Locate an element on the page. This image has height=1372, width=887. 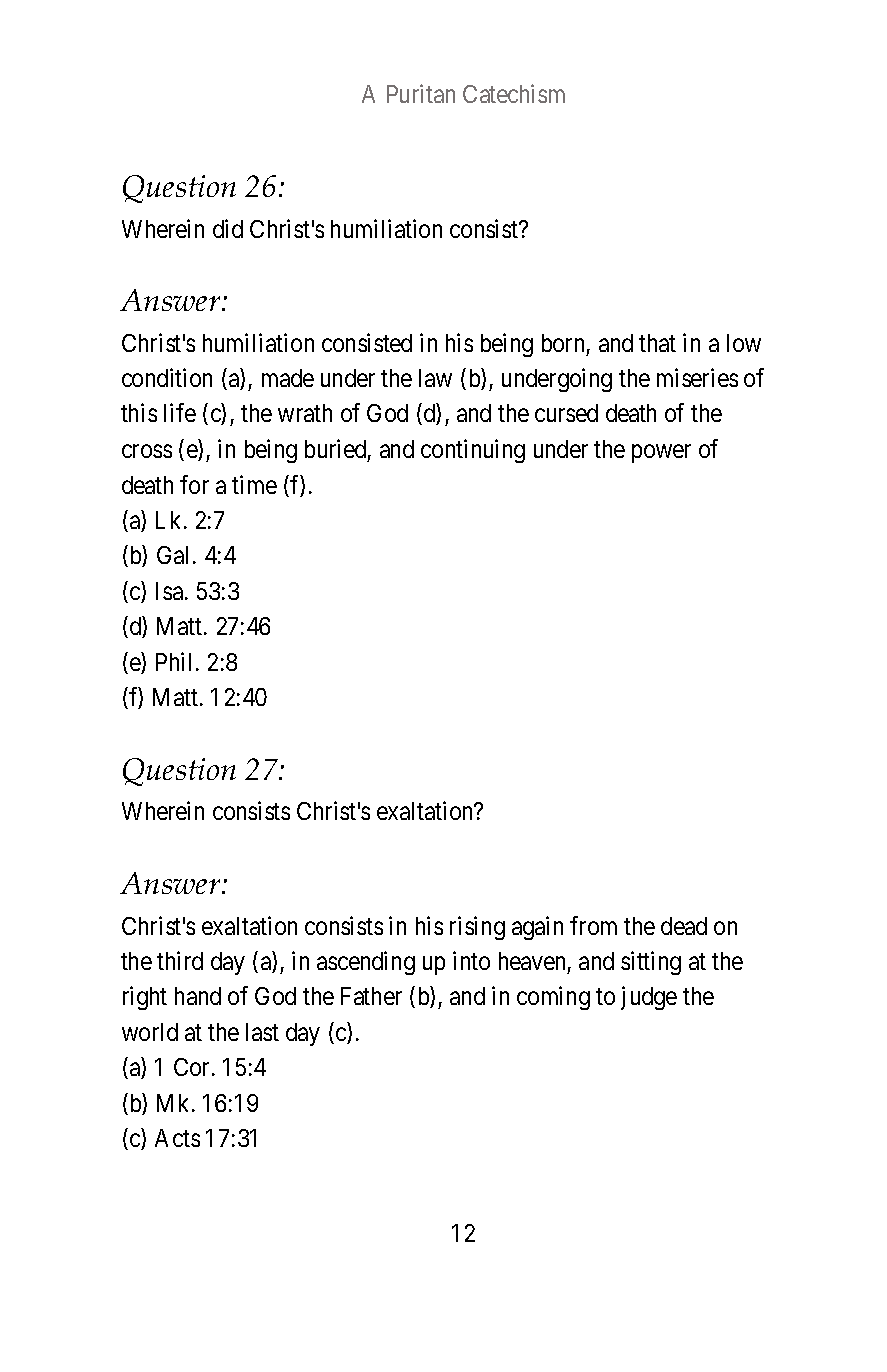
continuing is located at coordinates (473, 451).
